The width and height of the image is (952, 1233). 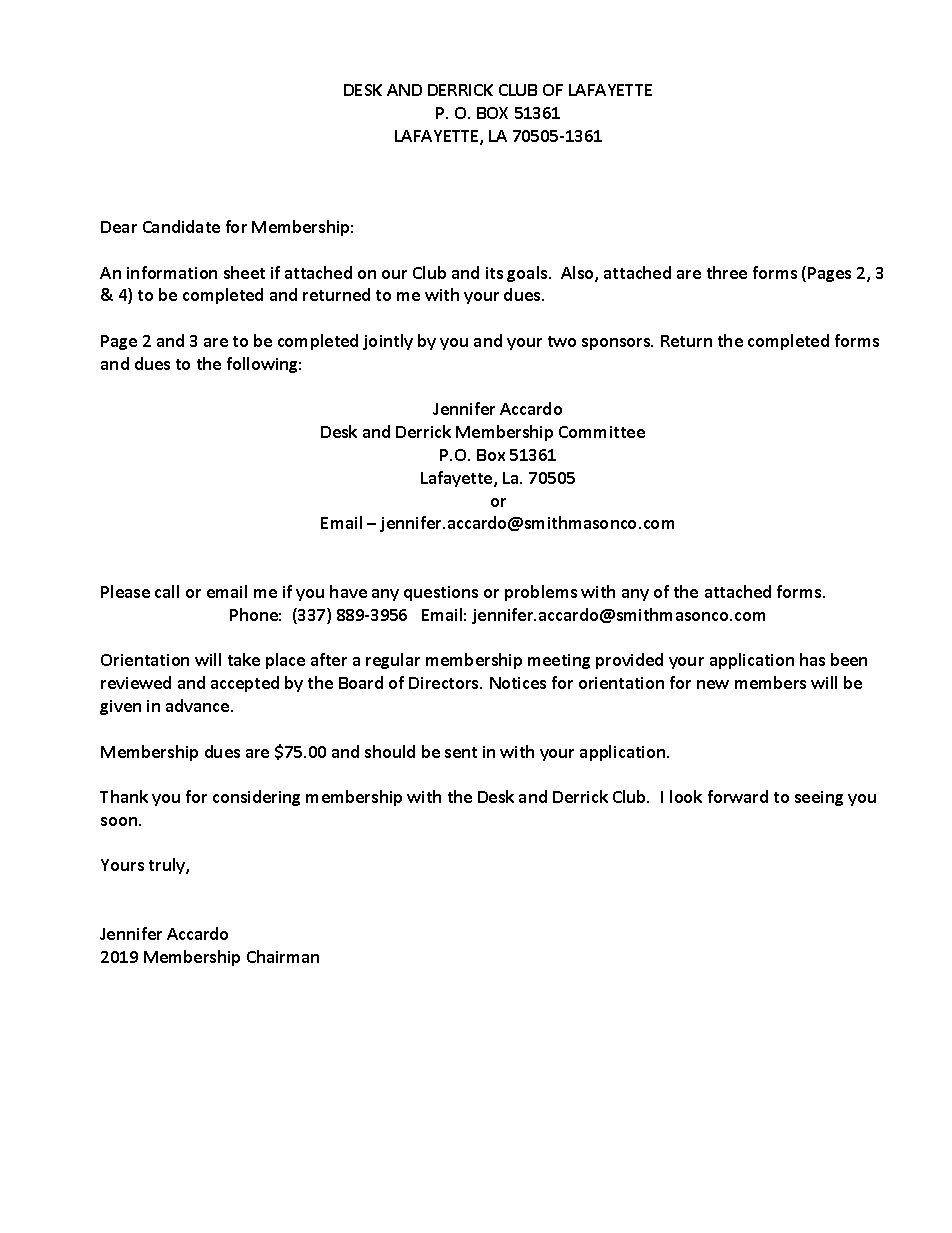 I want to click on Chairman, so click(x=283, y=956).
